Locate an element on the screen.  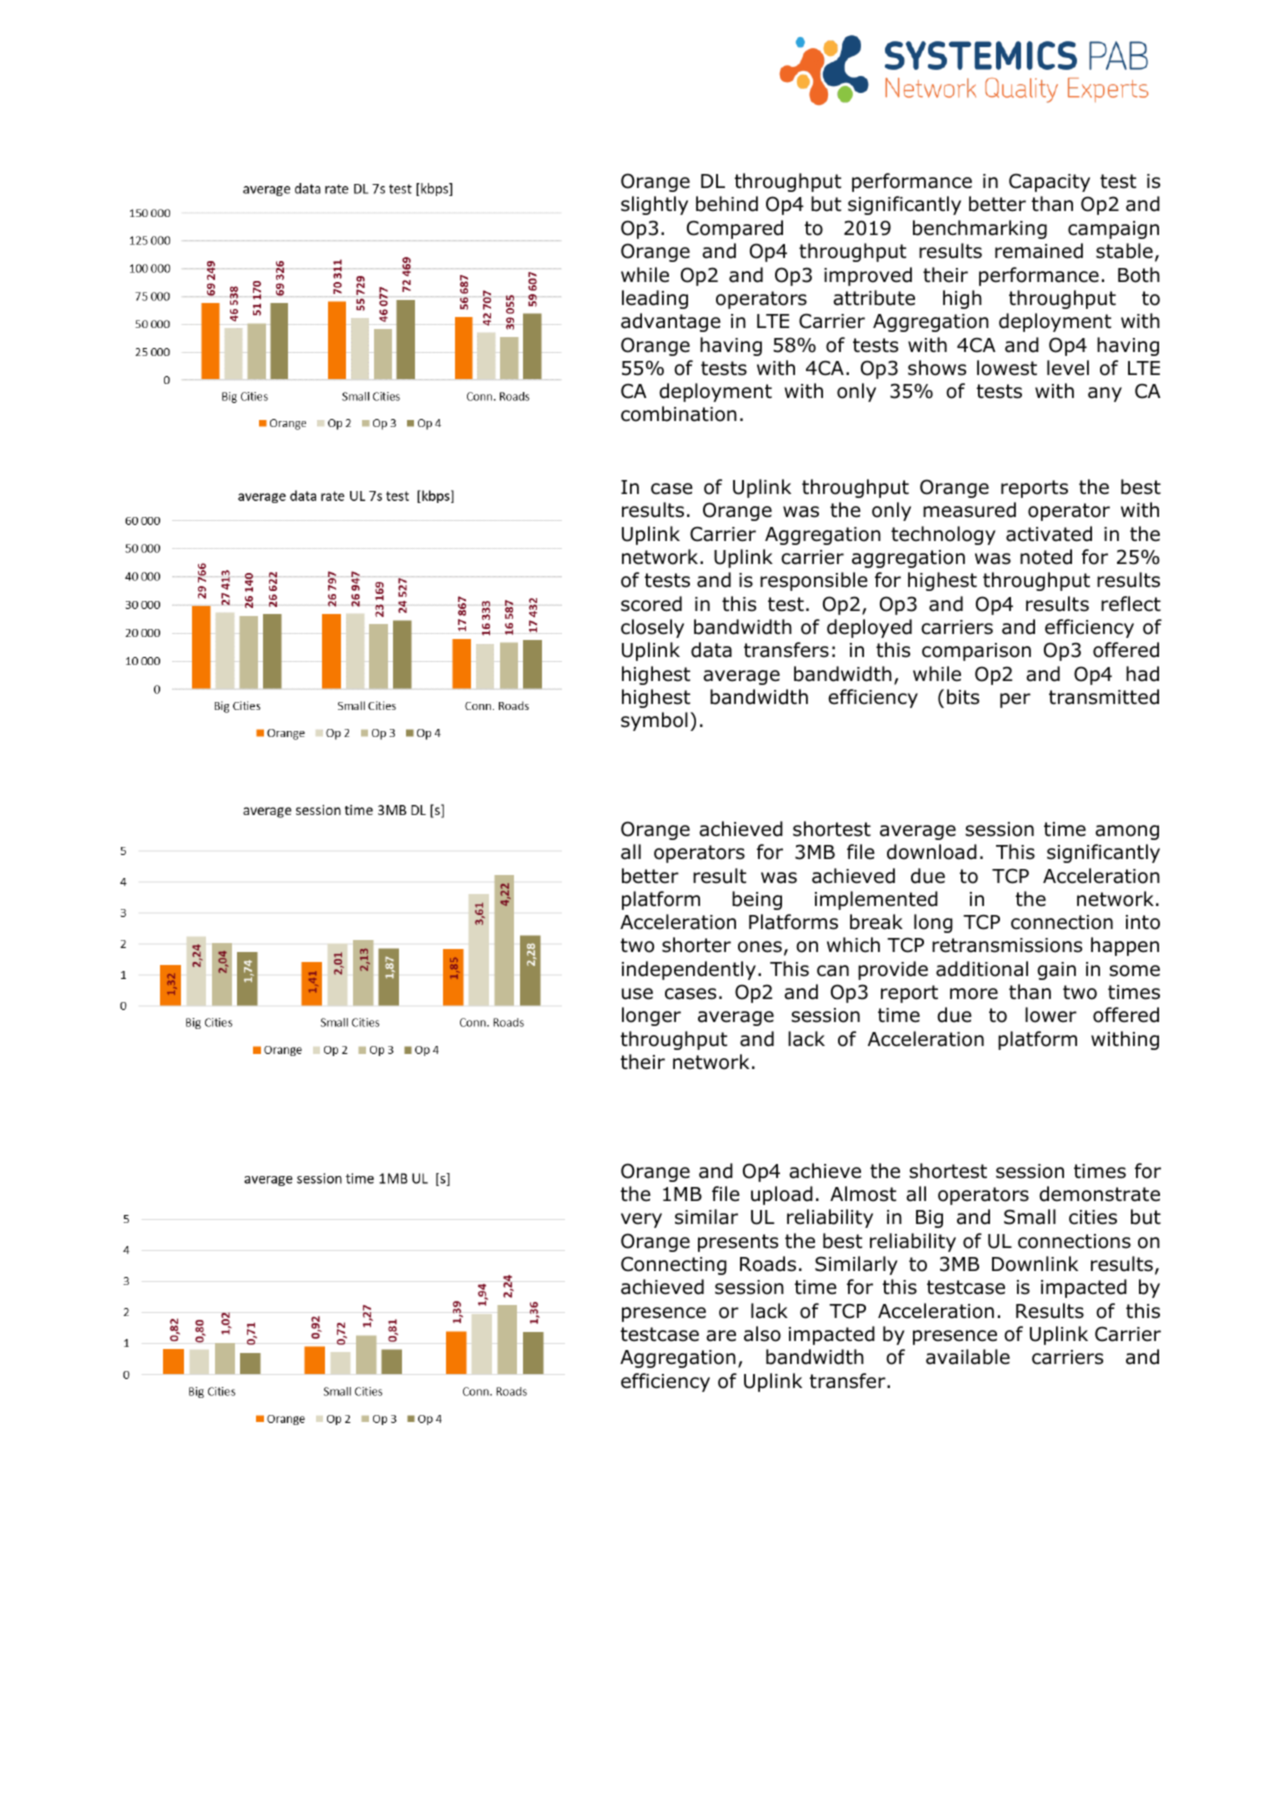
technology is located at coordinates (943, 535).
